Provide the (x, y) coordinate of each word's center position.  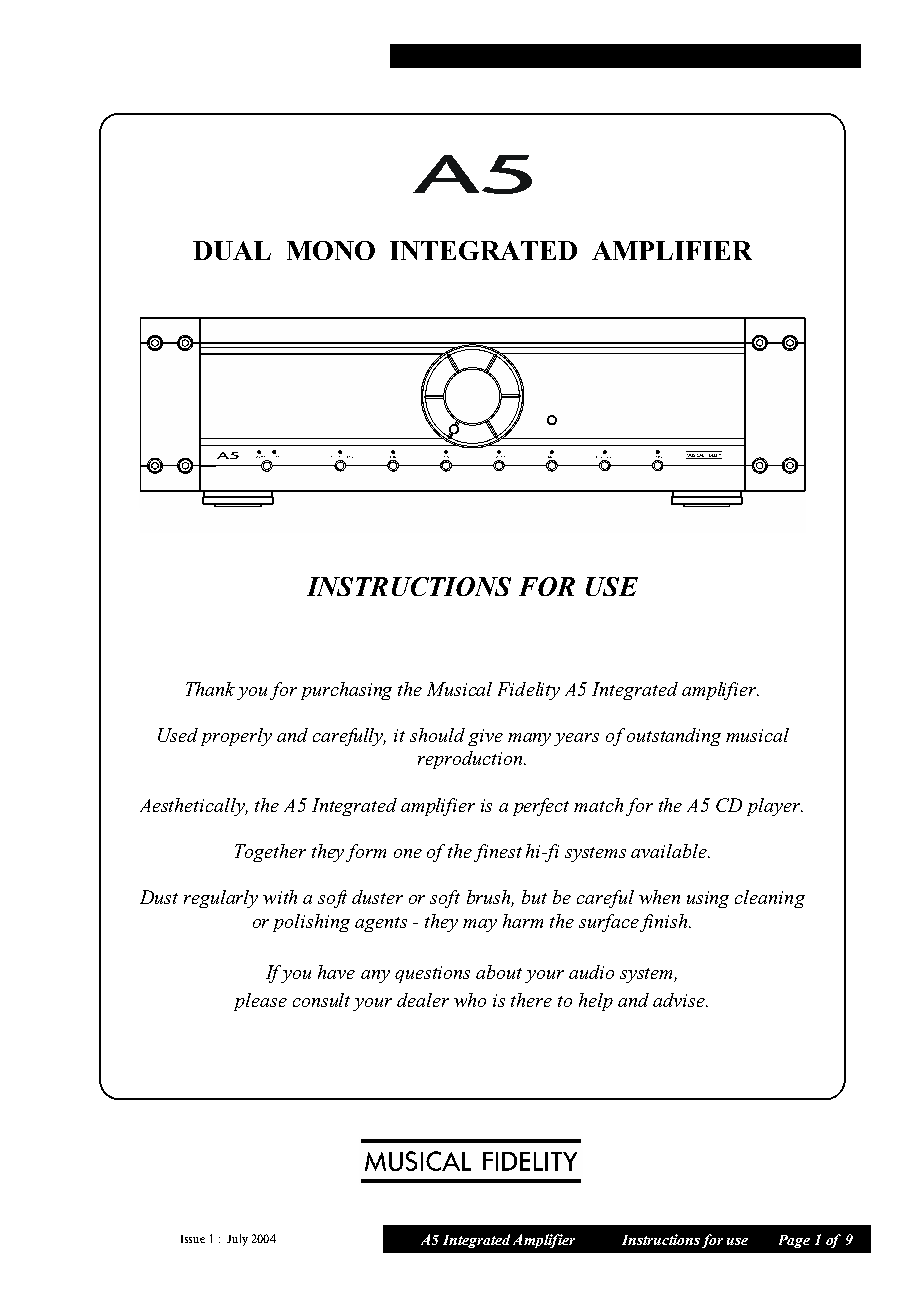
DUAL (232, 250)
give (485, 737)
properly (236, 737)
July (237, 1240)
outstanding (674, 737)
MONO (331, 250)
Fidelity (529, 691)
